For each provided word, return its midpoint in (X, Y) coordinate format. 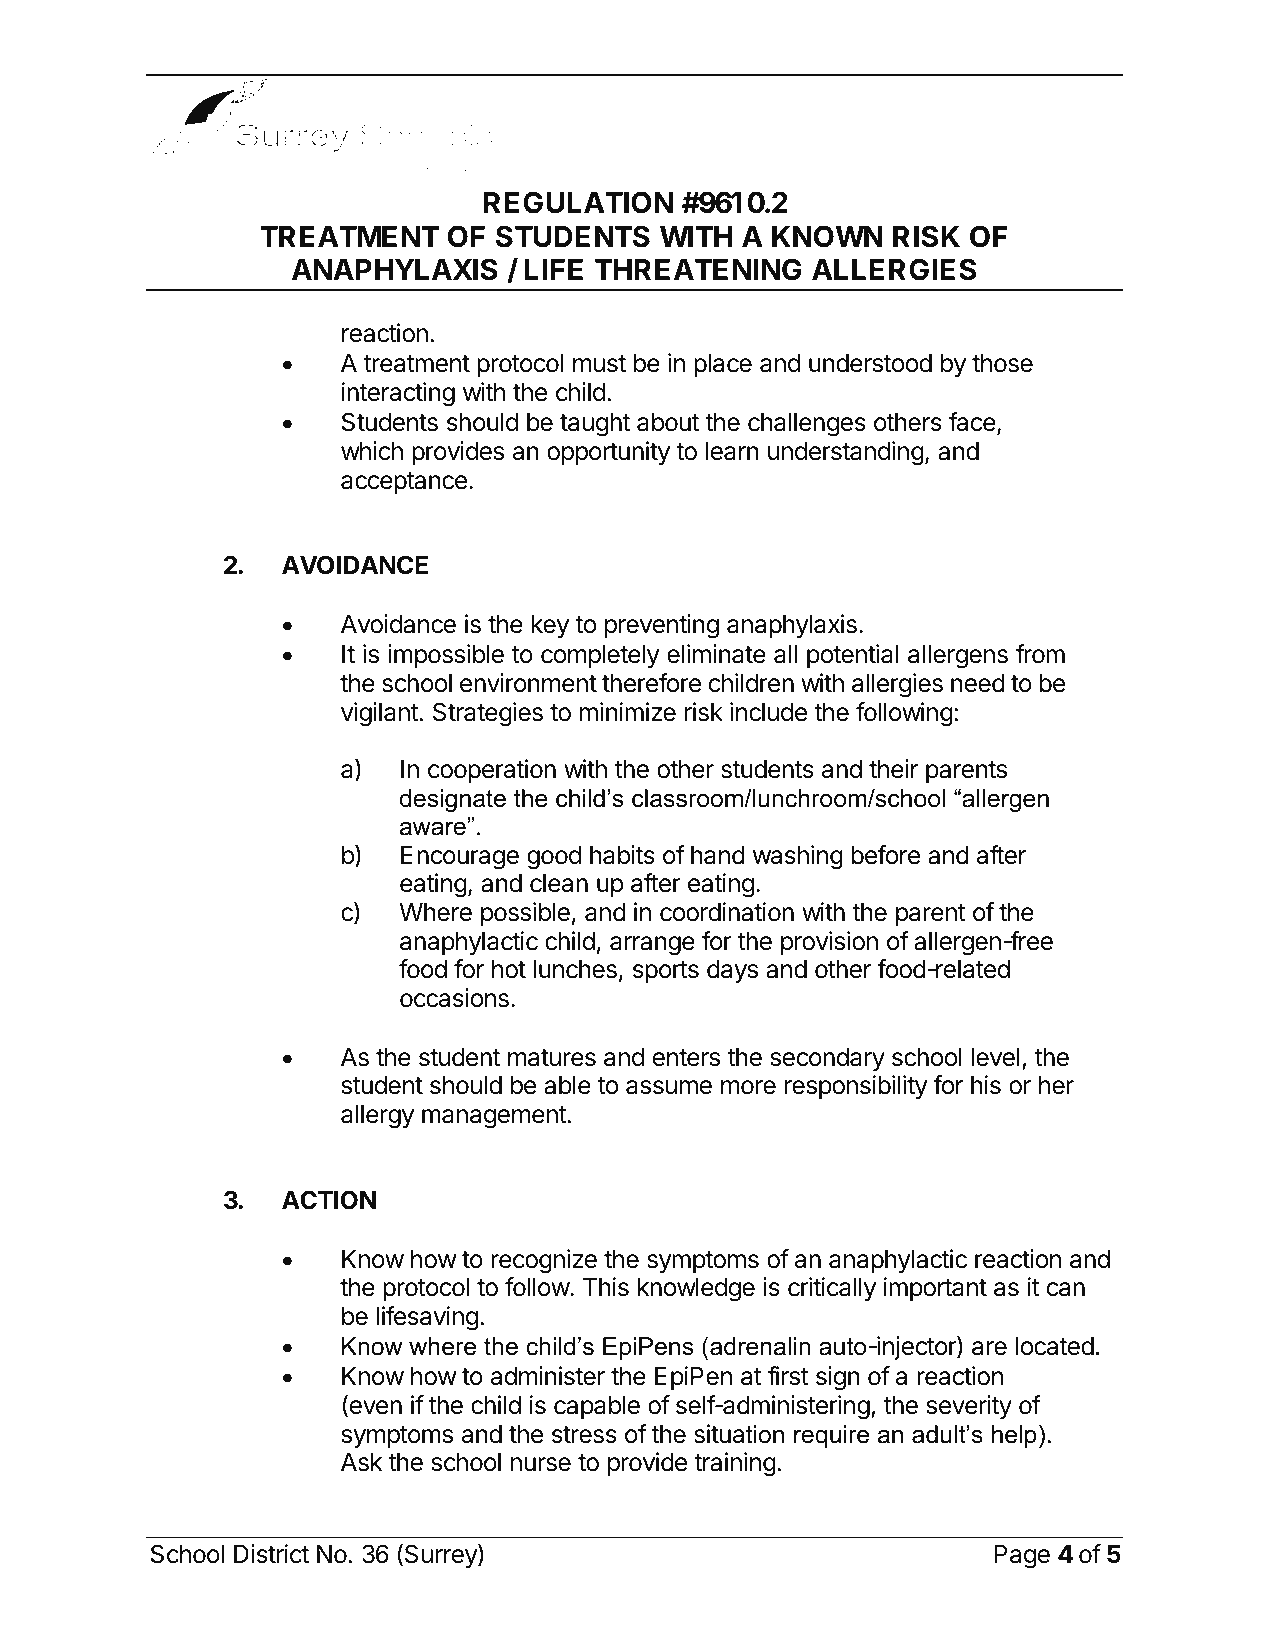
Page (1022, 1557)
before (885, 855)
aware (433, 829)
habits (622, 855)
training (735, 1464)
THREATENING (698, 269)
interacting (398, 394)
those (1002, 363)
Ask (362, 1462)
